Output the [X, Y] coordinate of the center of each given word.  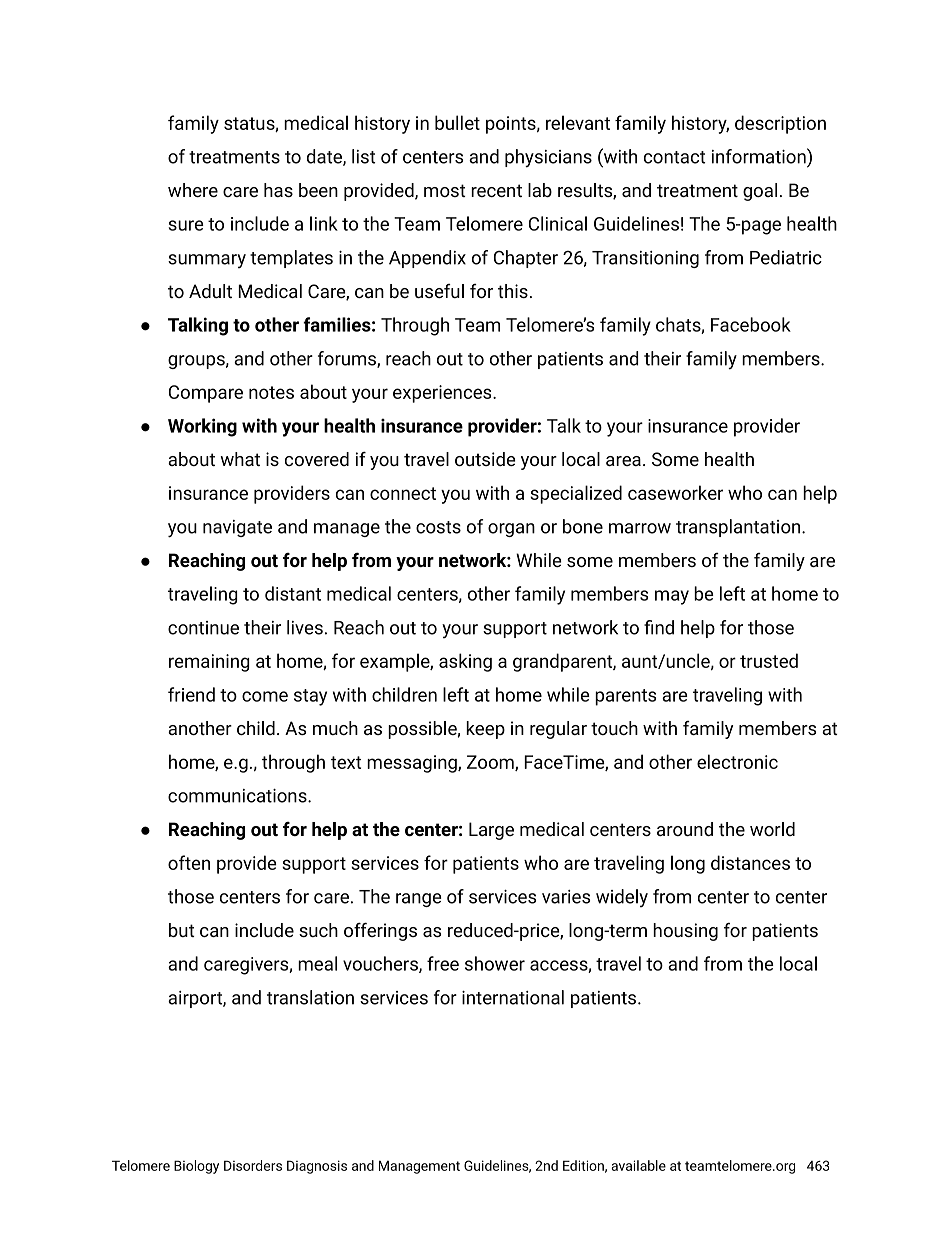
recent [496, 190]
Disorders [253, 1165]
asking [465, 662]
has [278, 190]
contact [675, 157]
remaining [209, 663]
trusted [769, 660]
